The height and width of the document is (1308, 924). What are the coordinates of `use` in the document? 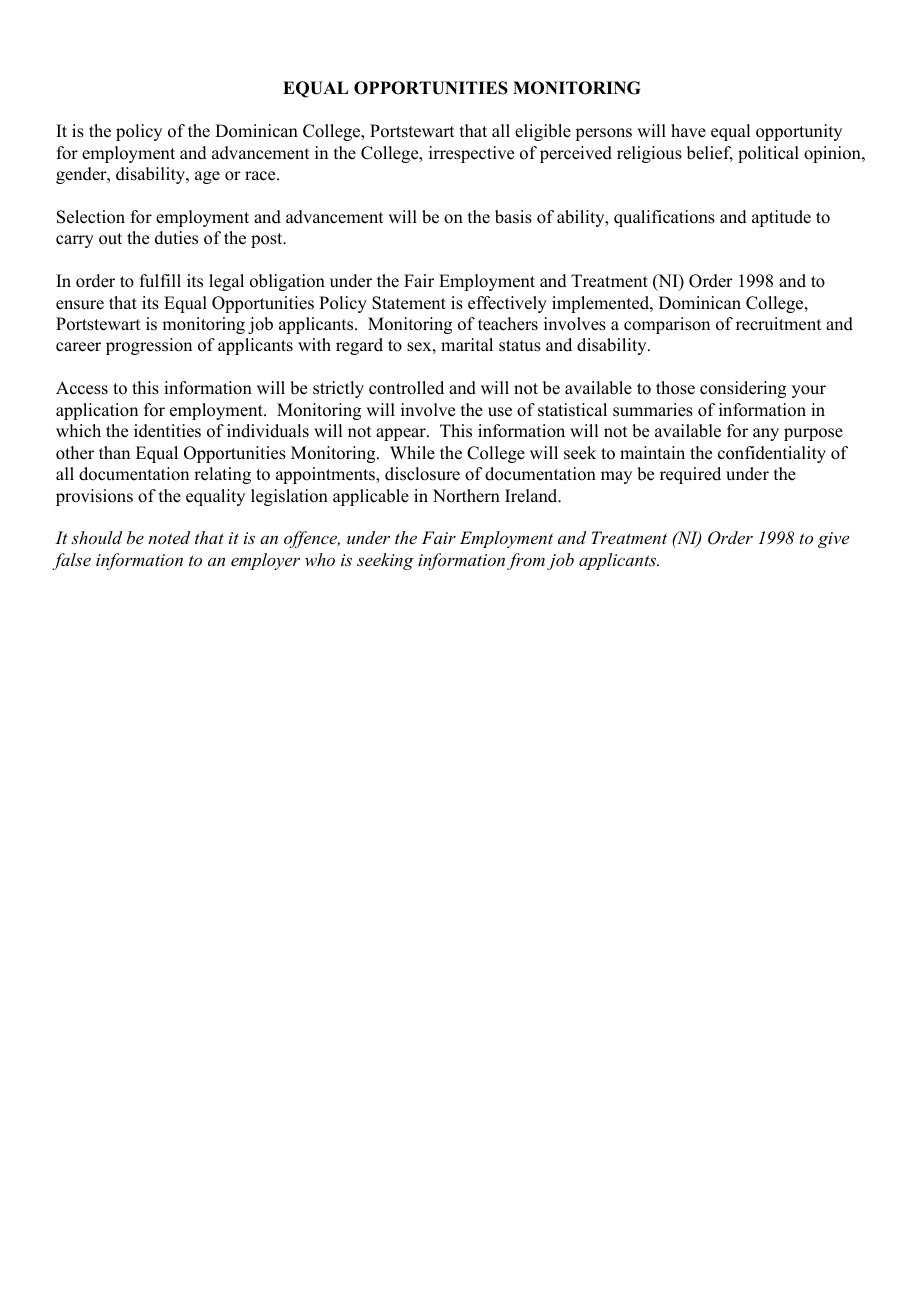 It's located at (500, 412).
